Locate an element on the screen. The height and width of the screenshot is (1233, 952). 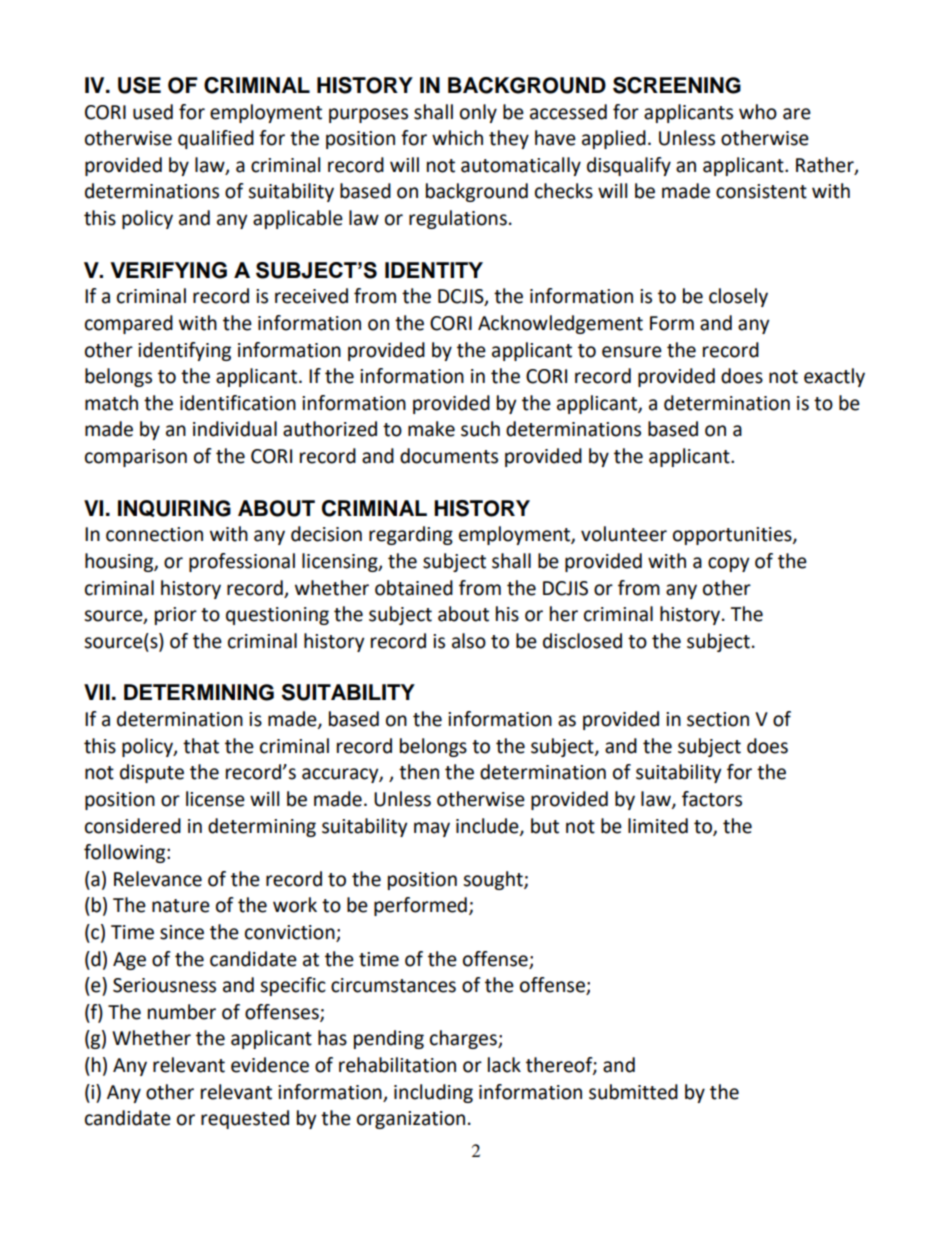
Relevance is located at coordinates (158, 879).
